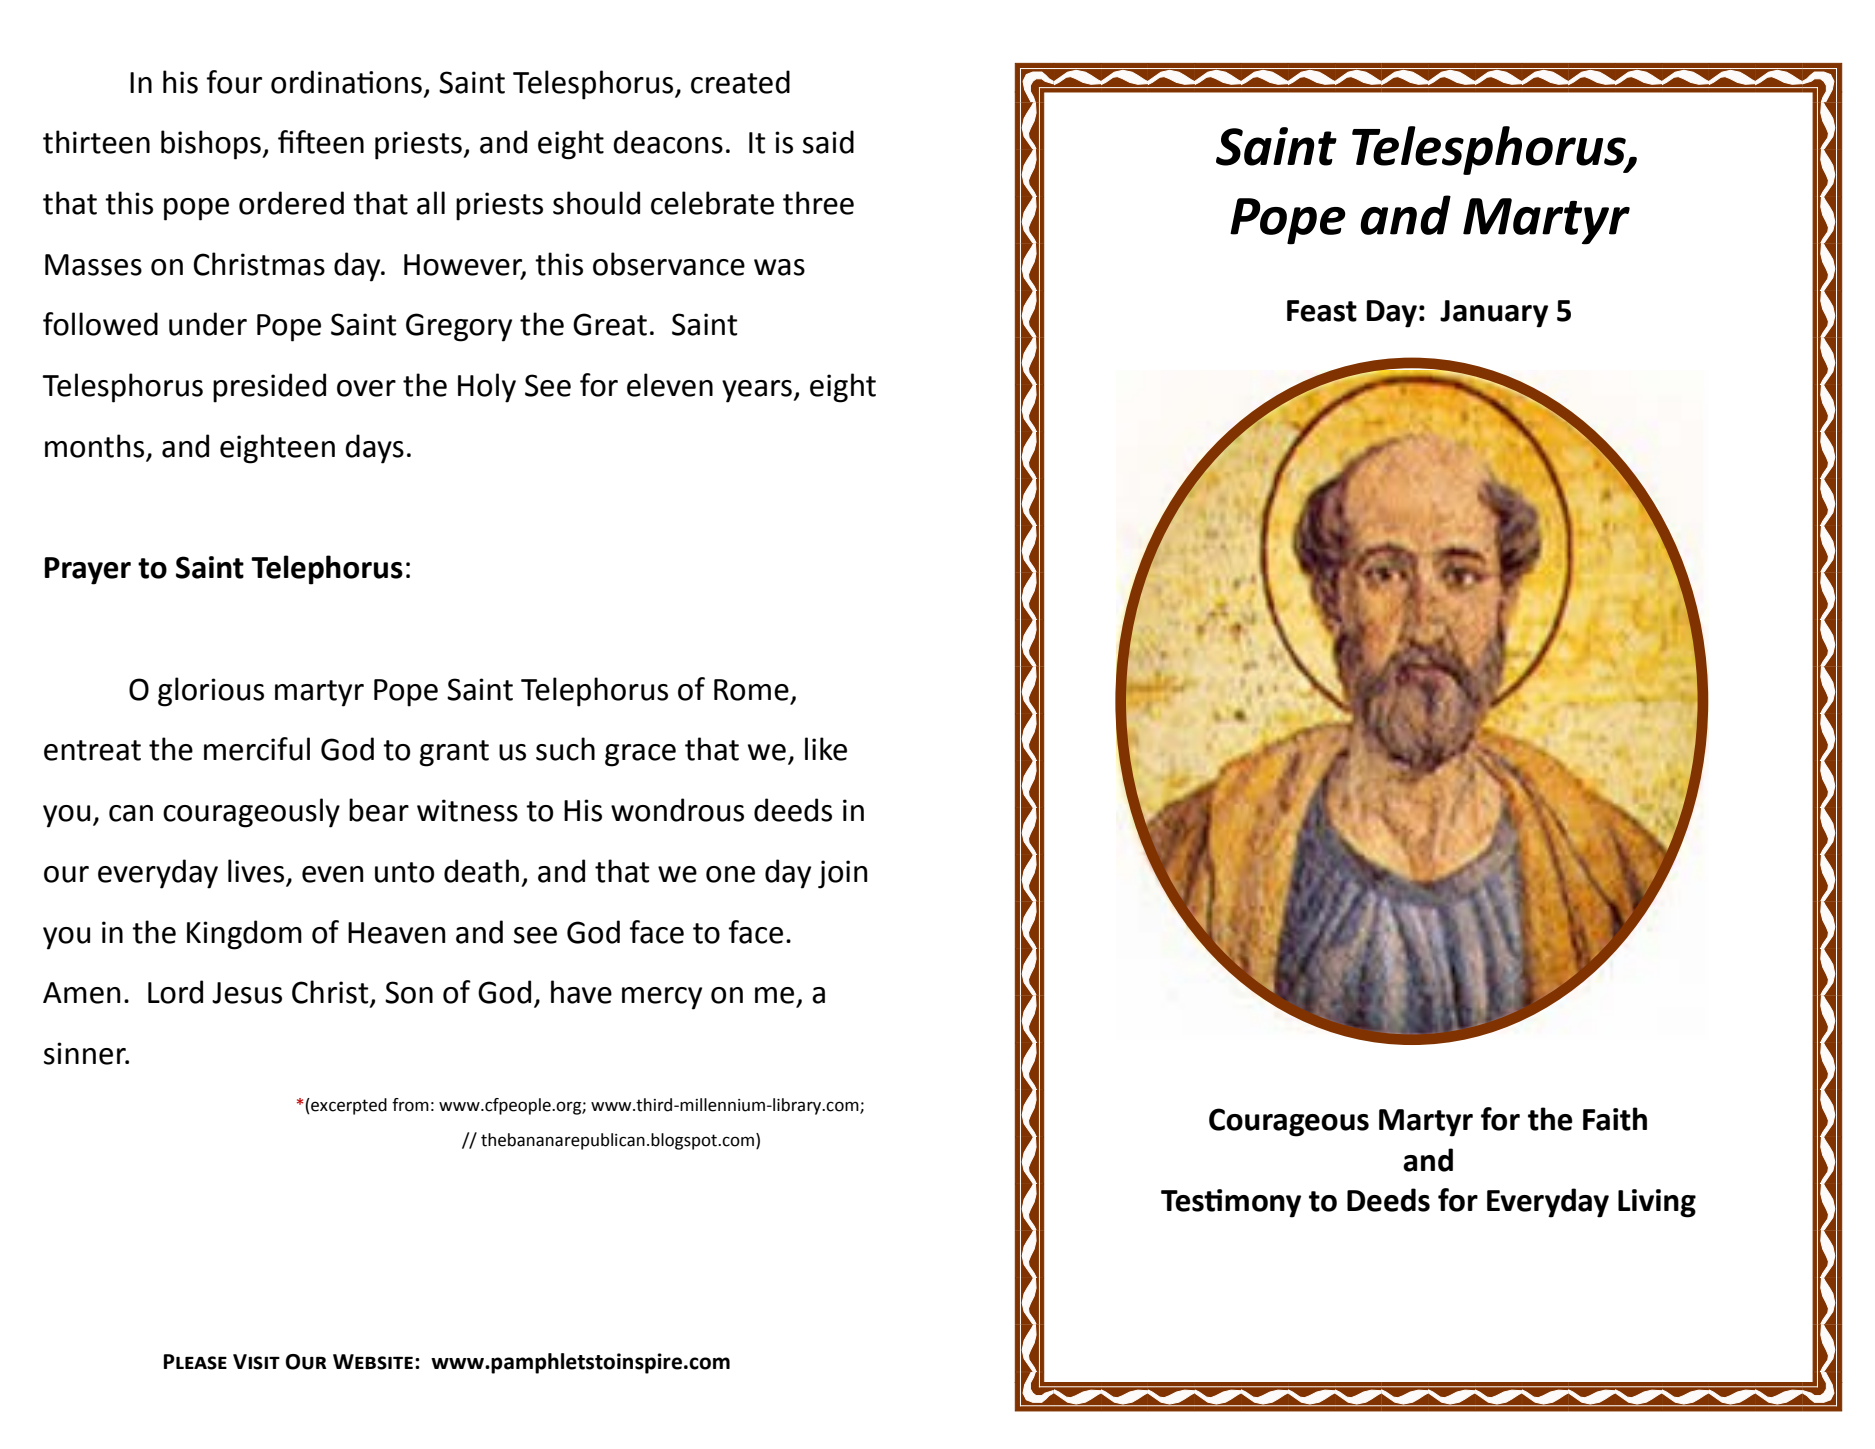 The image size is (1875, 1449). I want to click on Jesus, so click(247, 993).
